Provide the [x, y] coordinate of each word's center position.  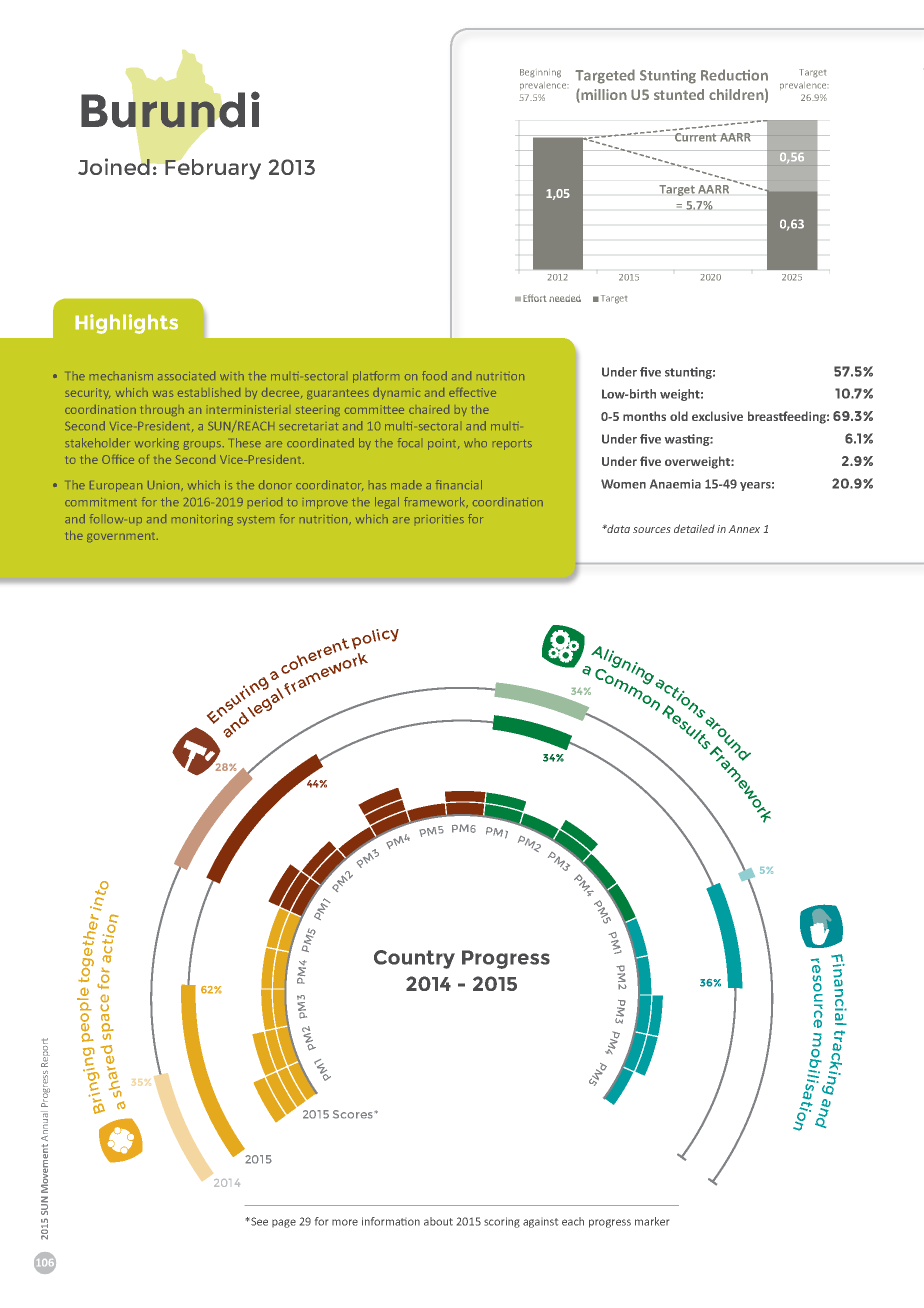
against [540, 1223]
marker [652, 1221]
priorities [439, 519]
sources [651, 530]
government [122, 537]
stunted [679, 94]
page [284, 1223]
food [434, 375]
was [163, 394]
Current [696, 137]
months [644, 416]
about [438, 1221]
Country [414, 959]
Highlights [126, 324]
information [391, 1221]
